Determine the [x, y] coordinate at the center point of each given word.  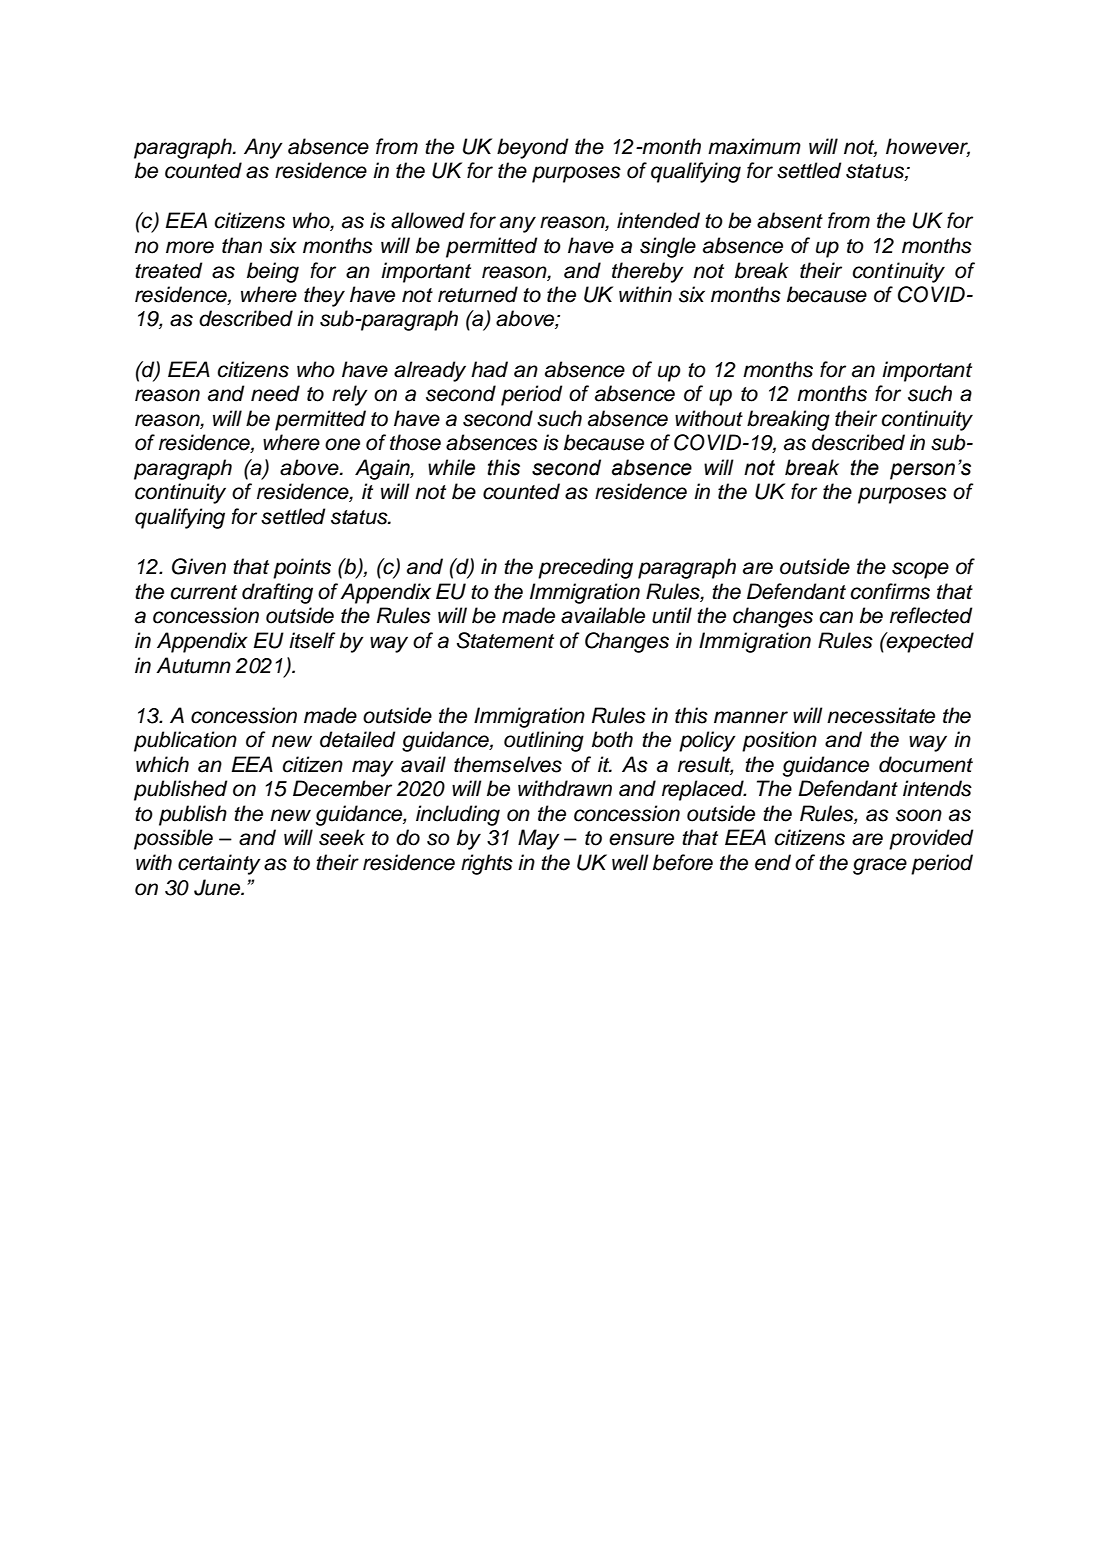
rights [487, 864]
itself [312, 640]
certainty [219, 864]
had [489, 369]
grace [880, 866]
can [836, 617]
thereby [648, 272]
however [928, 147]
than [242, 245]
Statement [505, 640]
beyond [533, 148]
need [275, 393]
